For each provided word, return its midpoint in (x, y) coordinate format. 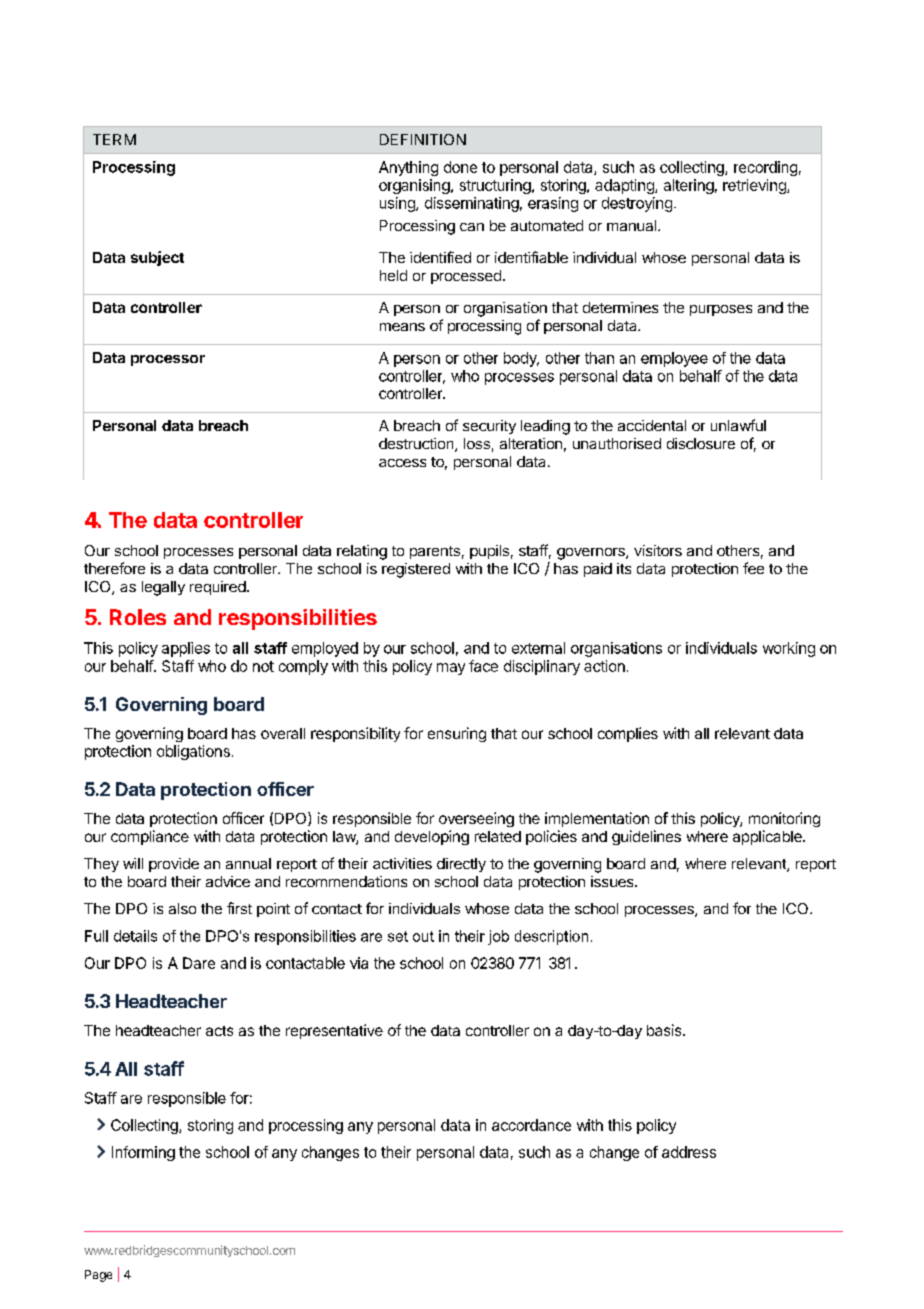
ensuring (457, 734)
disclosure (701, 443)
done (460, 167)
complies (628, 734)
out (423, 936)
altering (689, 186)
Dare (199, 963)
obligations (193, 752)
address (689, 1152)
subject (157, 258)
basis (665, 1030)
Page (98, 1276)
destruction (417, 445)
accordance (531, 1125)
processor (168, 360)
